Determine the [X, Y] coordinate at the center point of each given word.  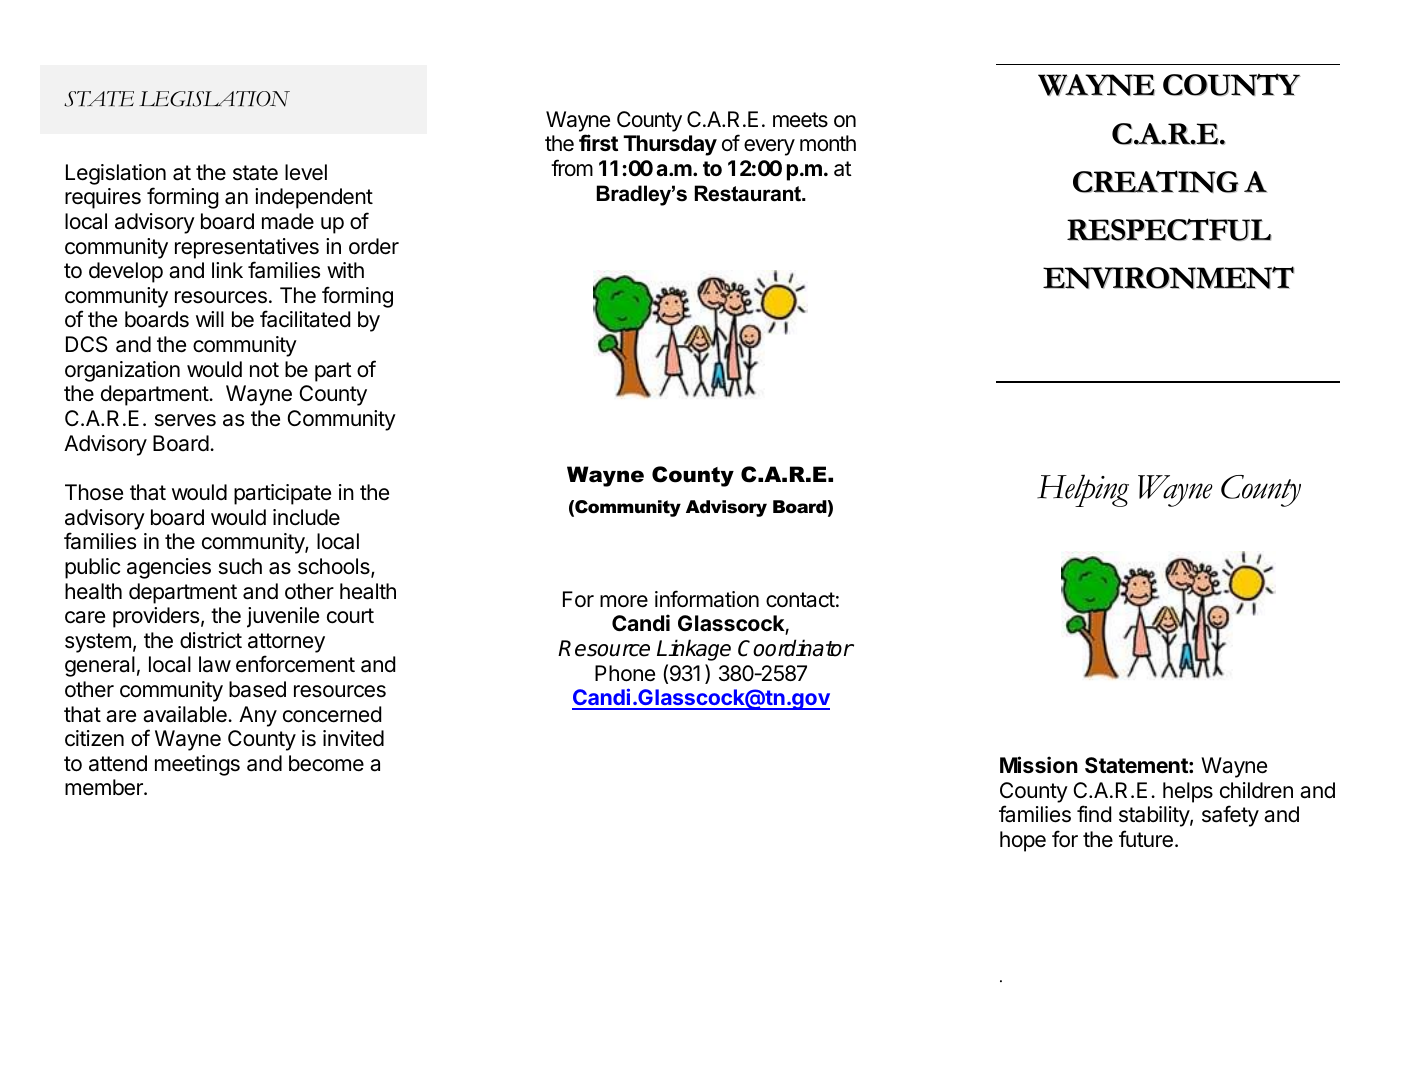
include [306, 517]
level [306, 172]
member [105, 787]
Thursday [670, 145]
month [828, 143]
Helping [1083, 490]
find [1094, 813]
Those [94, 492]
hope [1023, 841]
